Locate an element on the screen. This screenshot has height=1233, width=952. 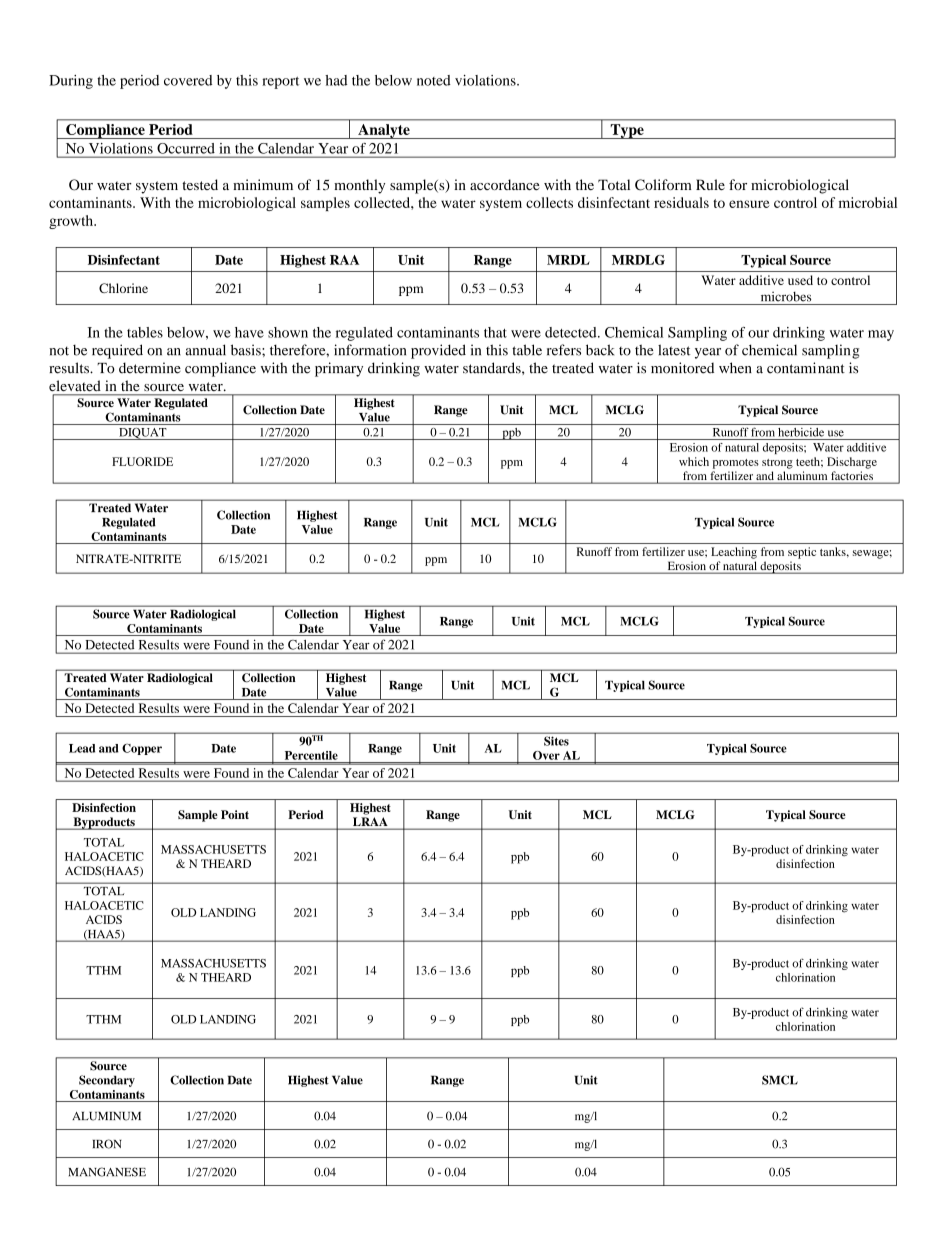
noted is located at coordinates (434, 80).
